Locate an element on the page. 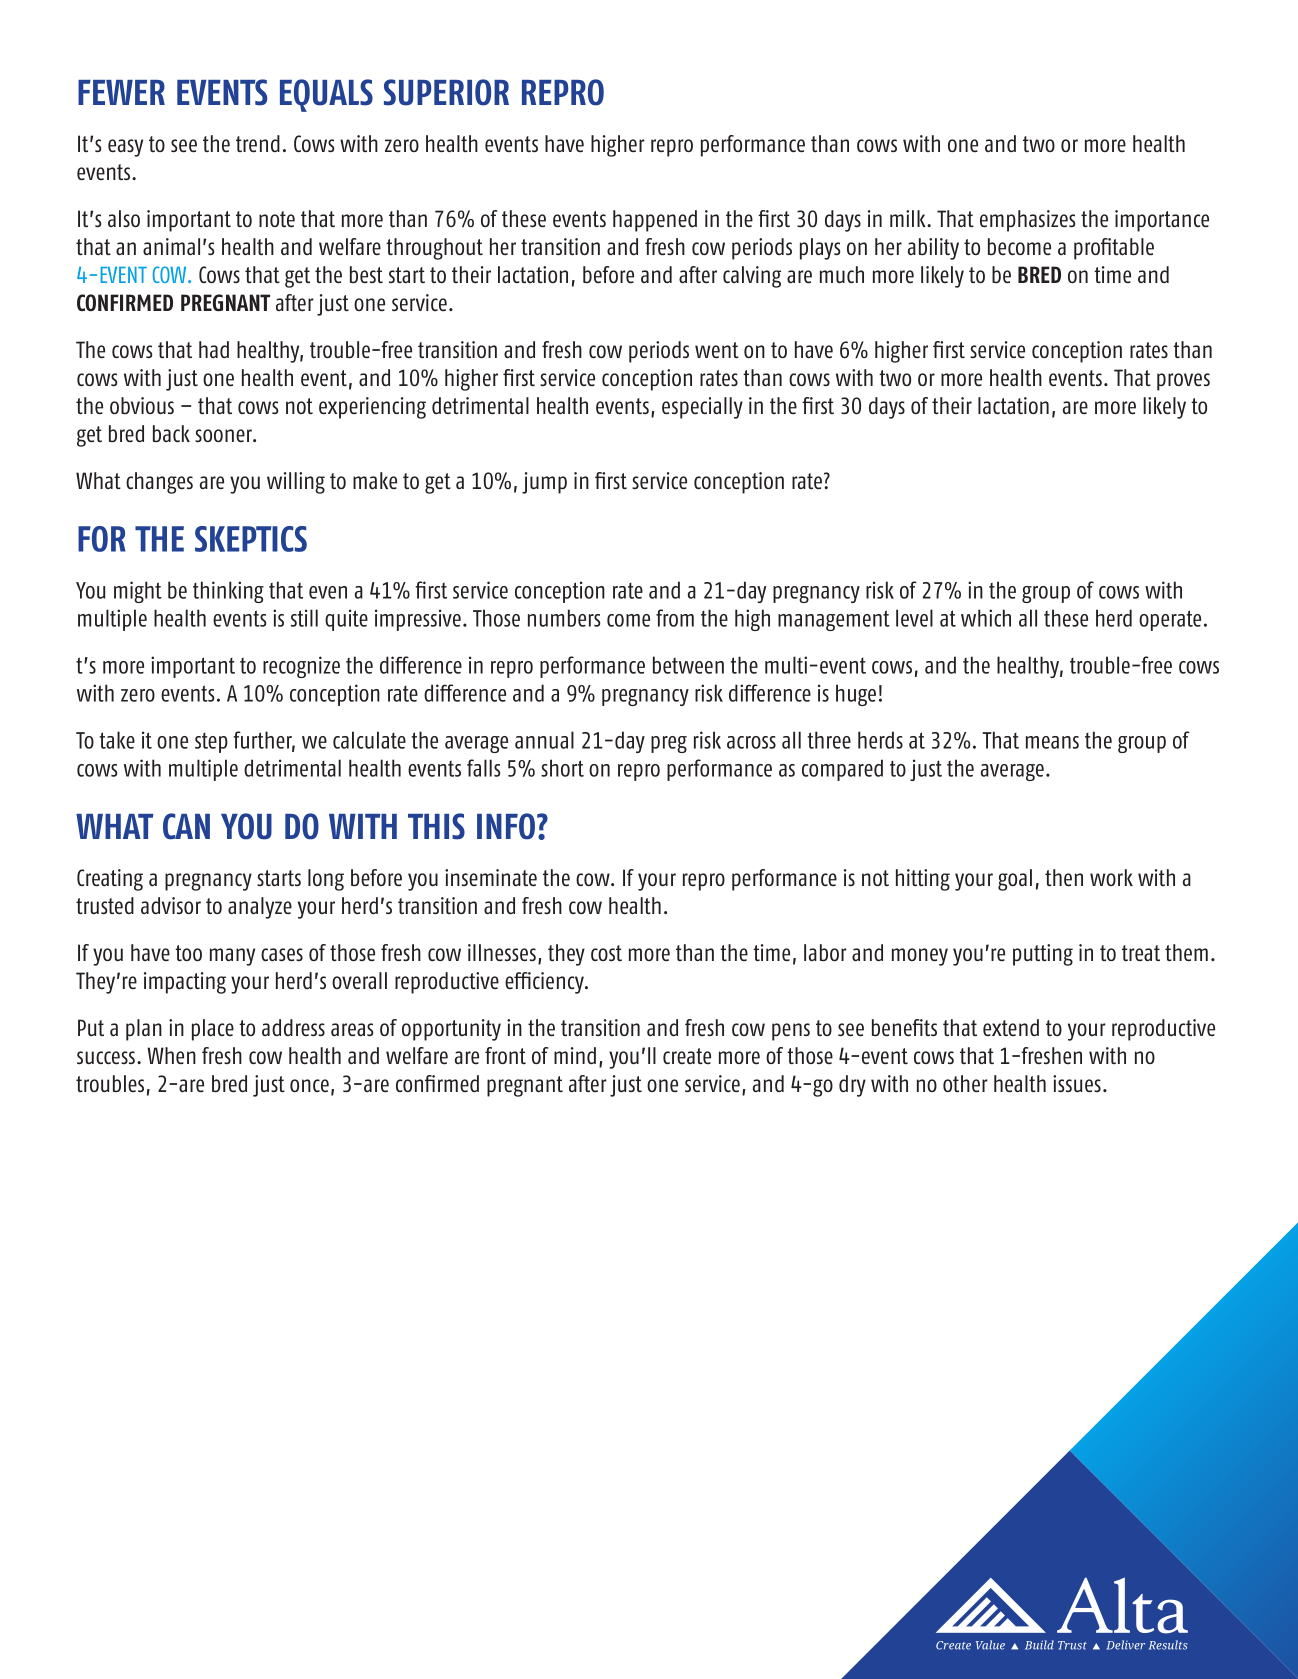 This image has height=1679, width=1298. willing is located at coordinates (296, 483).
